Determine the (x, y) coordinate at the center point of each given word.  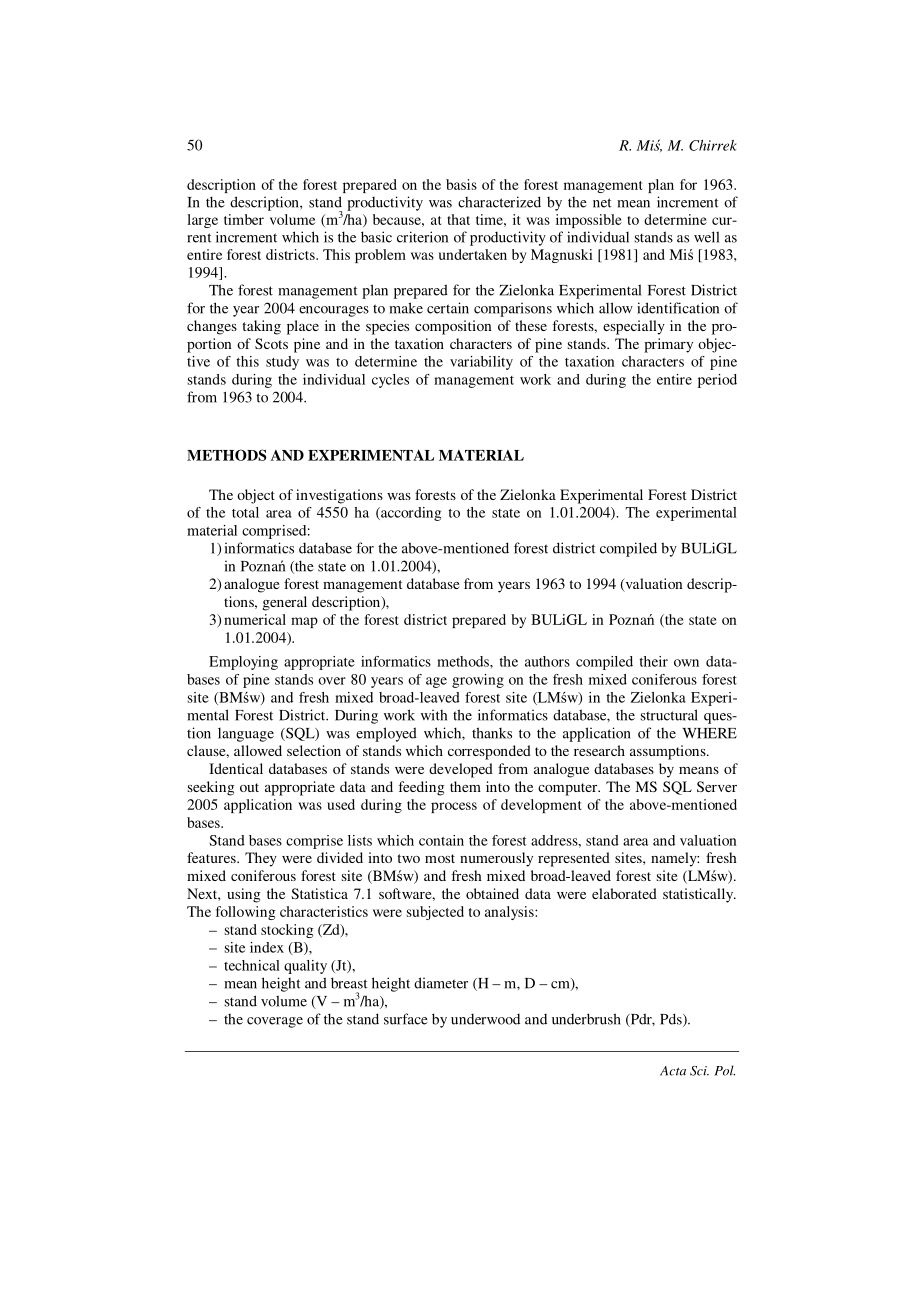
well (706, 237)
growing (478, 681)
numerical (255, 619)
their (653, 661)
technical (252, 965)
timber (244, 219)
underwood (485, 1019)
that (458, 219)
